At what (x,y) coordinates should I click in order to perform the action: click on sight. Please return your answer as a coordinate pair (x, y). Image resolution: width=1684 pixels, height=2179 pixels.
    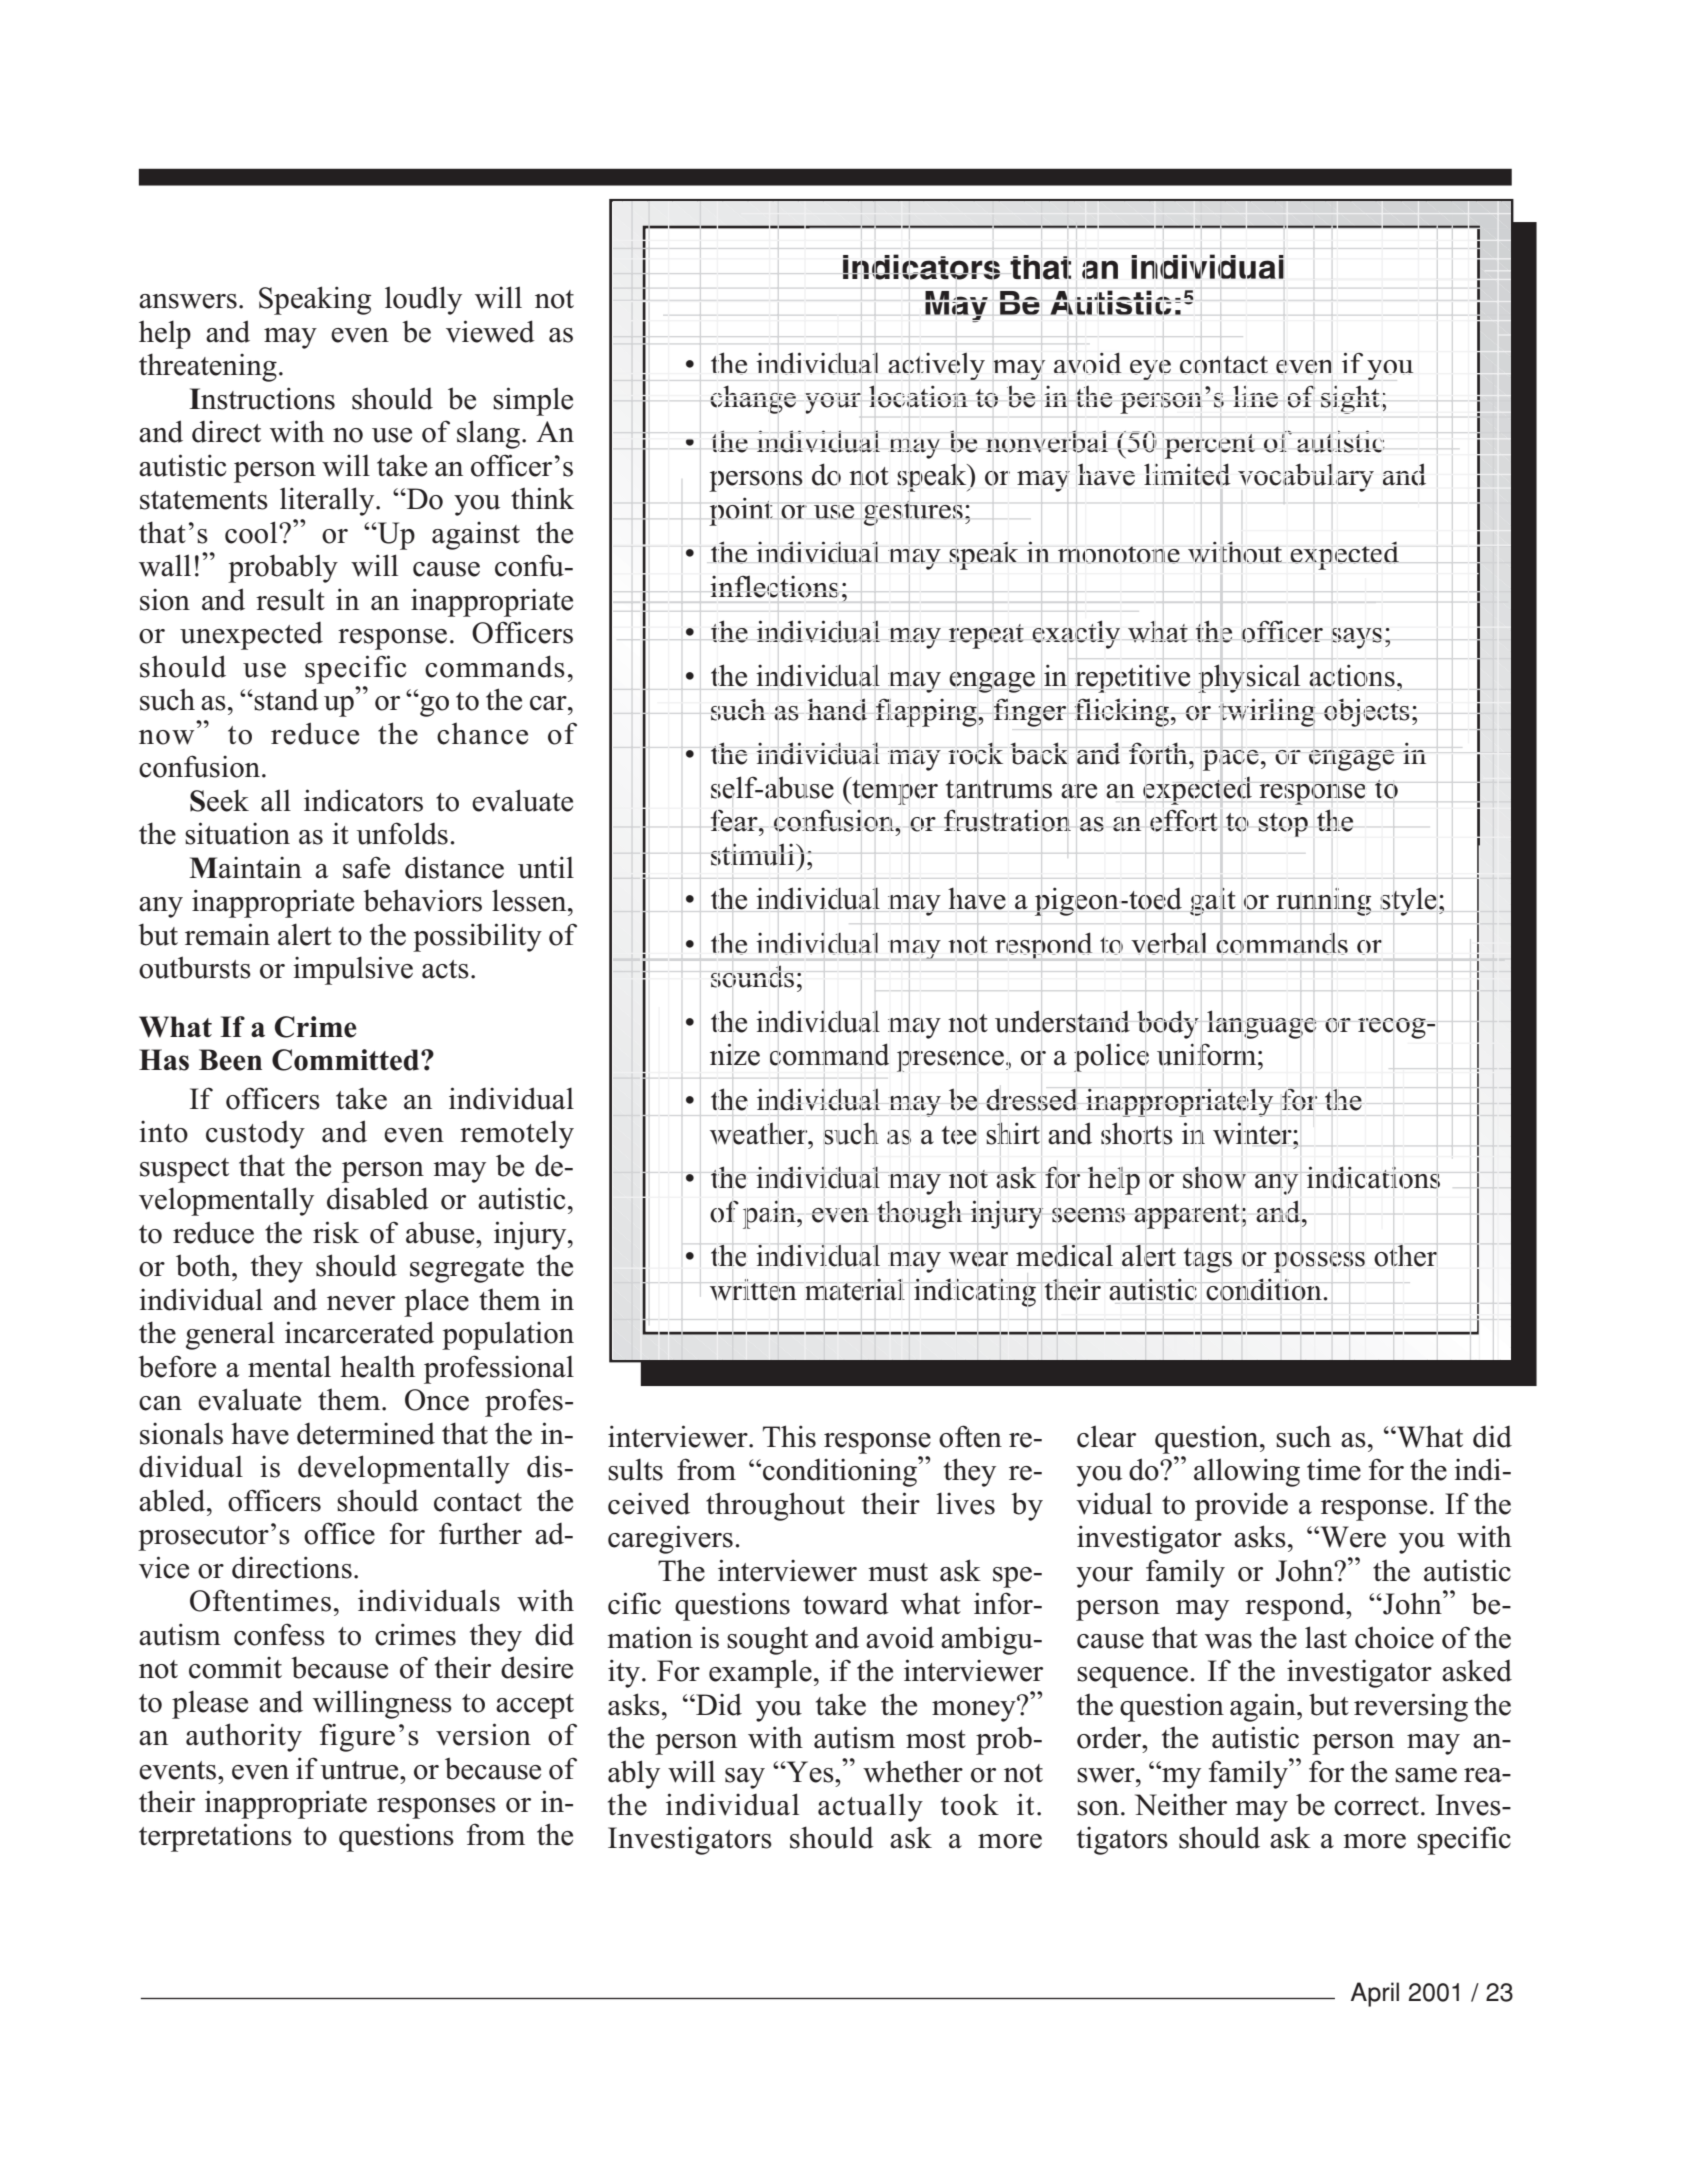
    Looking at the image, I should click on (1350, 400).
